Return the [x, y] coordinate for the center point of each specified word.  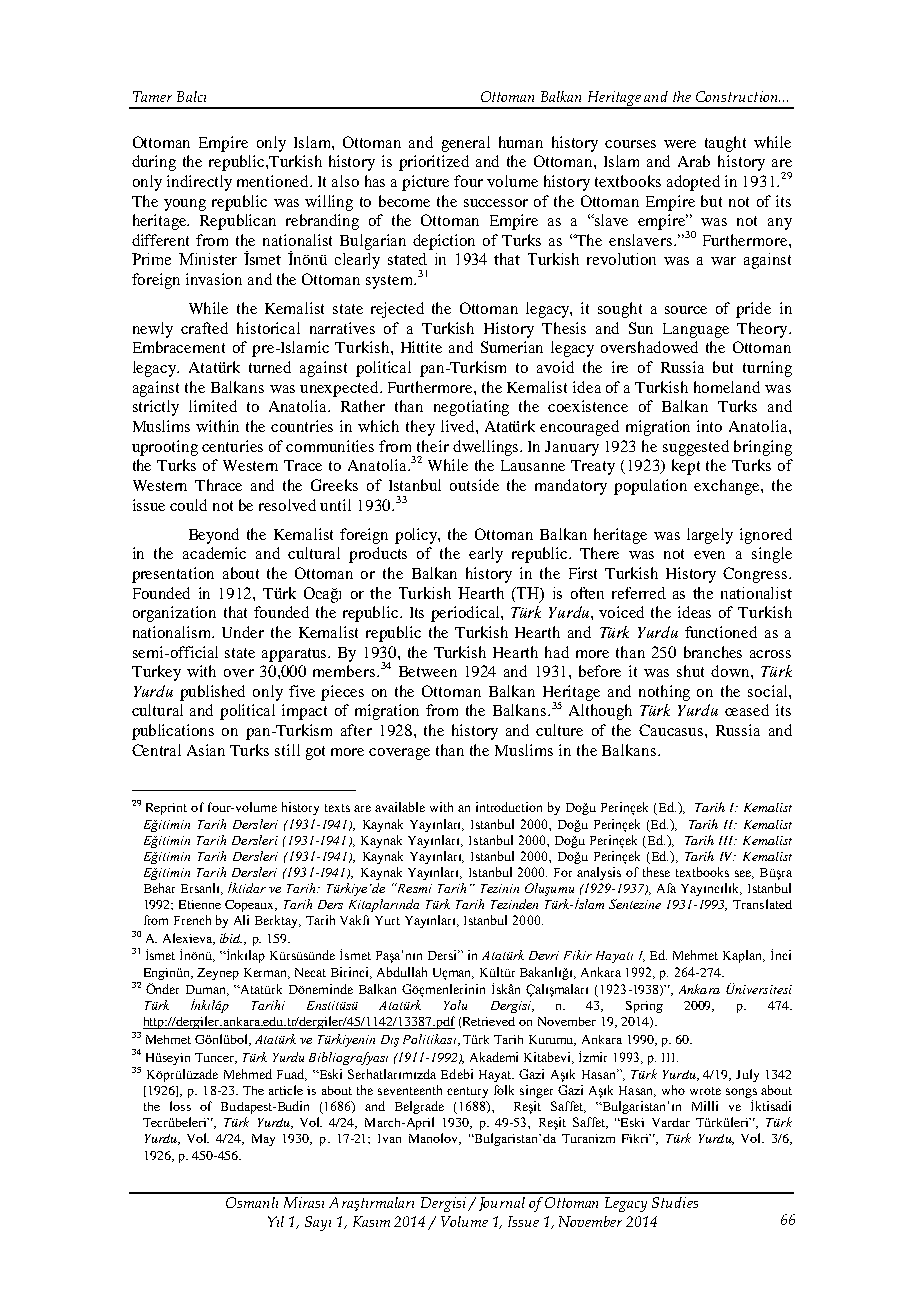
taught [725, 144]
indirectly [199, 183]
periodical [466, 614]
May [263, 1140]
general [466, 144]
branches [713, 652]
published [212, 693]
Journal [502, 1204]
